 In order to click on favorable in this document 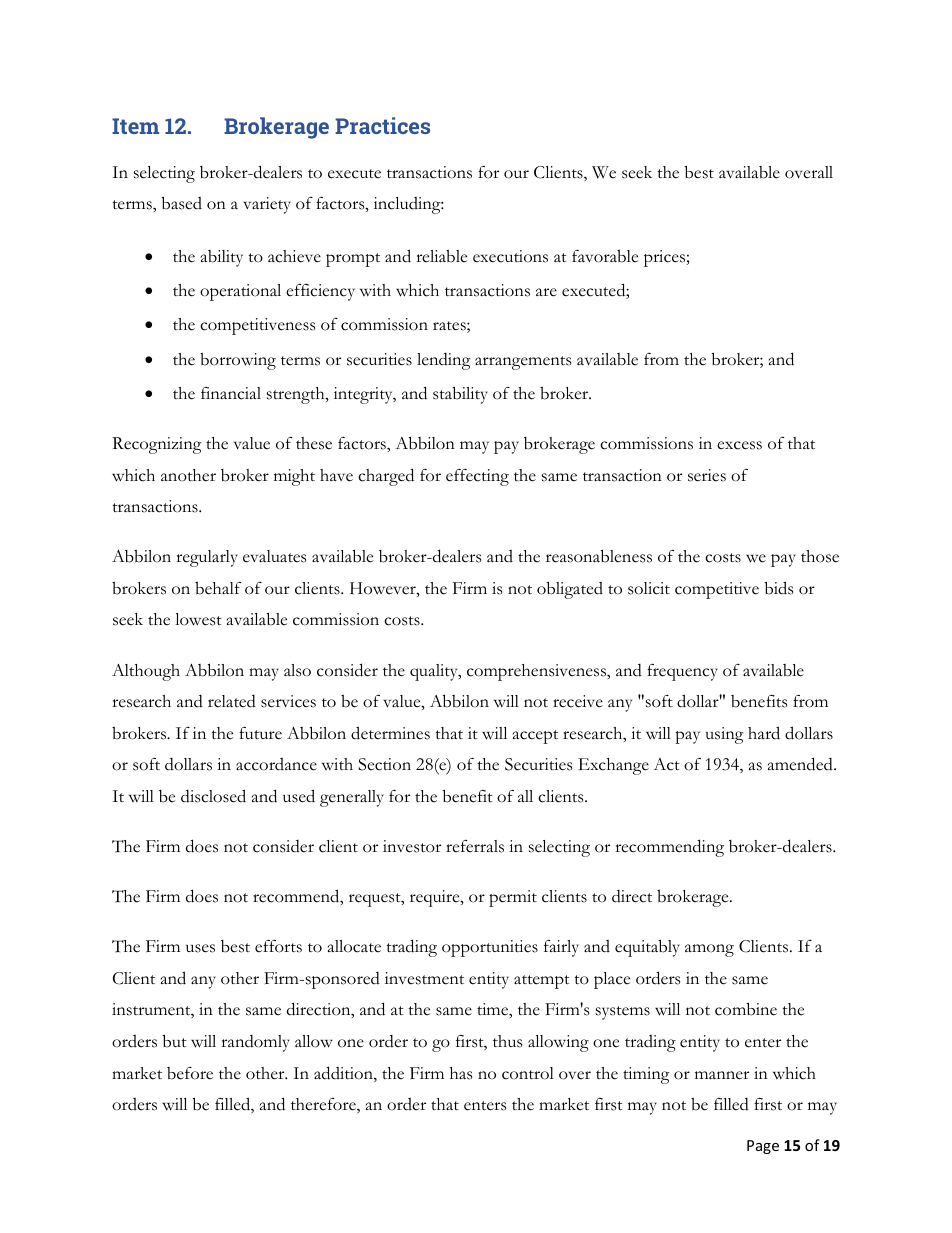, I will do `click(605, 256)`.
